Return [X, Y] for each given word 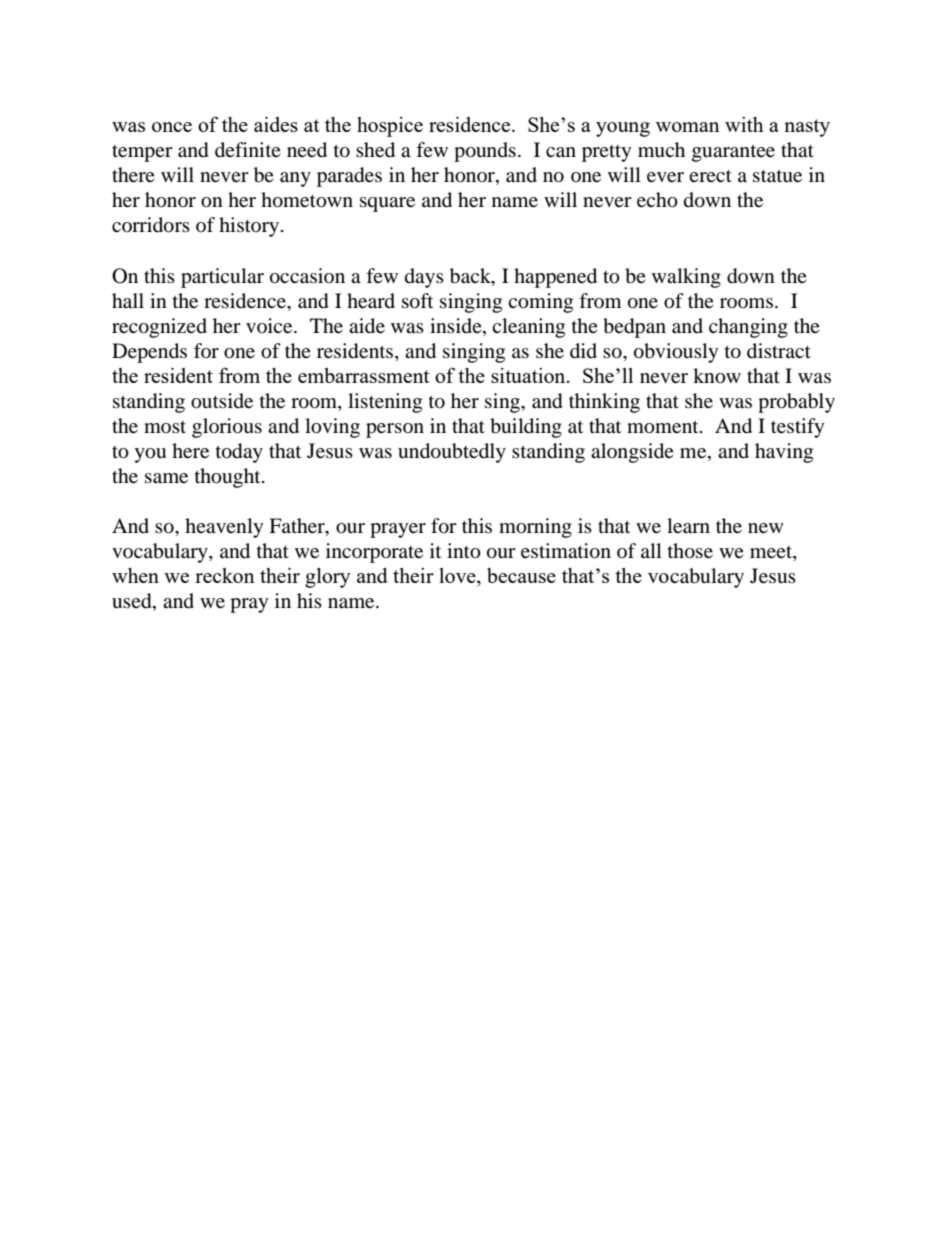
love [458, 577]
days [424, 278]
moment [664, 427]
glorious [227, 428]
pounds [485, 152]
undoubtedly [452, 453]
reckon [225, 575]
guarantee [733, 153]
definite [248, 150]
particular [222, 278]
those [690, 551]
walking [686, 278]
